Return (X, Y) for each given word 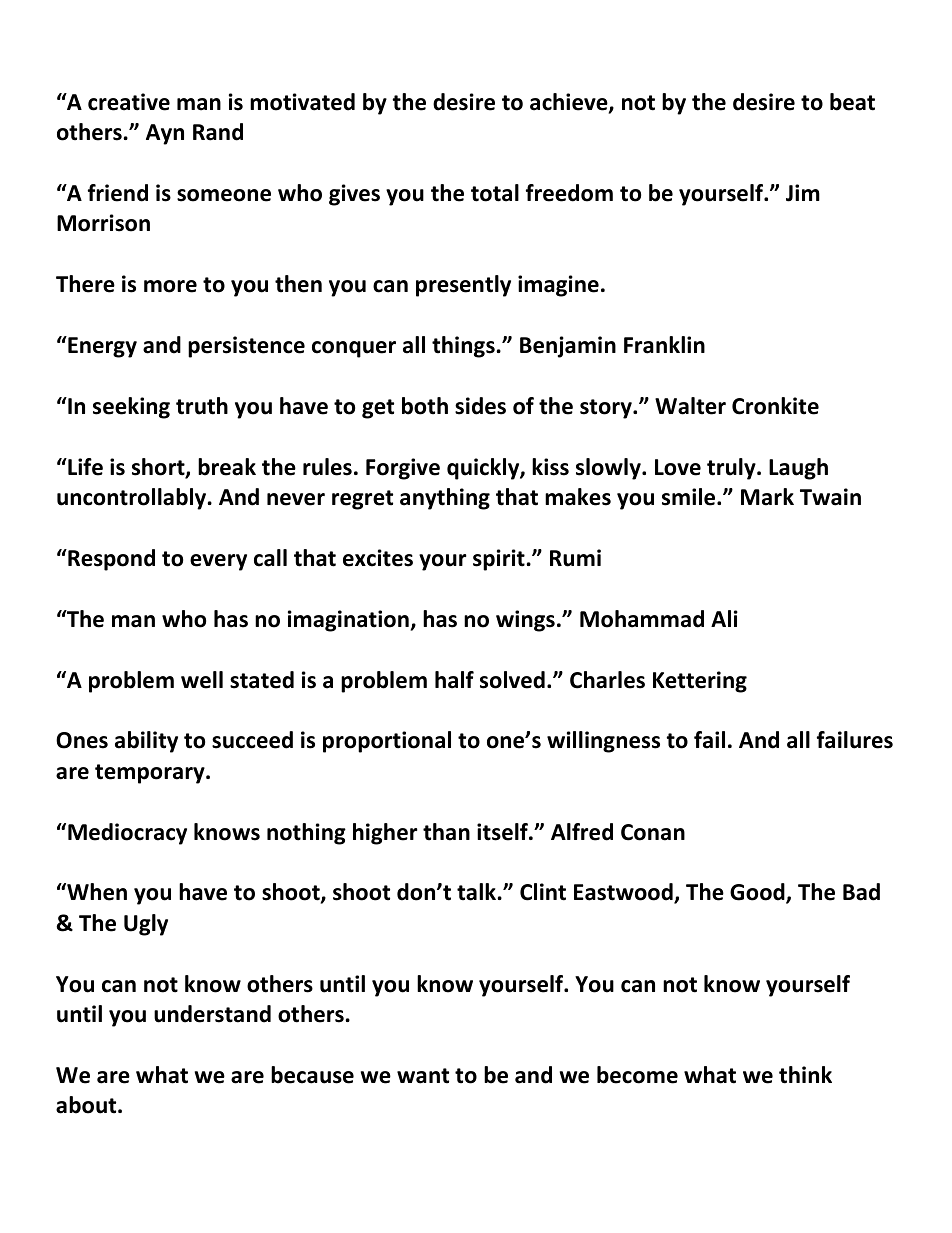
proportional (387, 742)
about (87, 1105)
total (495, 193)
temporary (151, 774)
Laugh (798, 469)
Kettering (700, 682)
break (227, 467)
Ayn (165, 134)
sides (480, 406)
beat (852, 102)
